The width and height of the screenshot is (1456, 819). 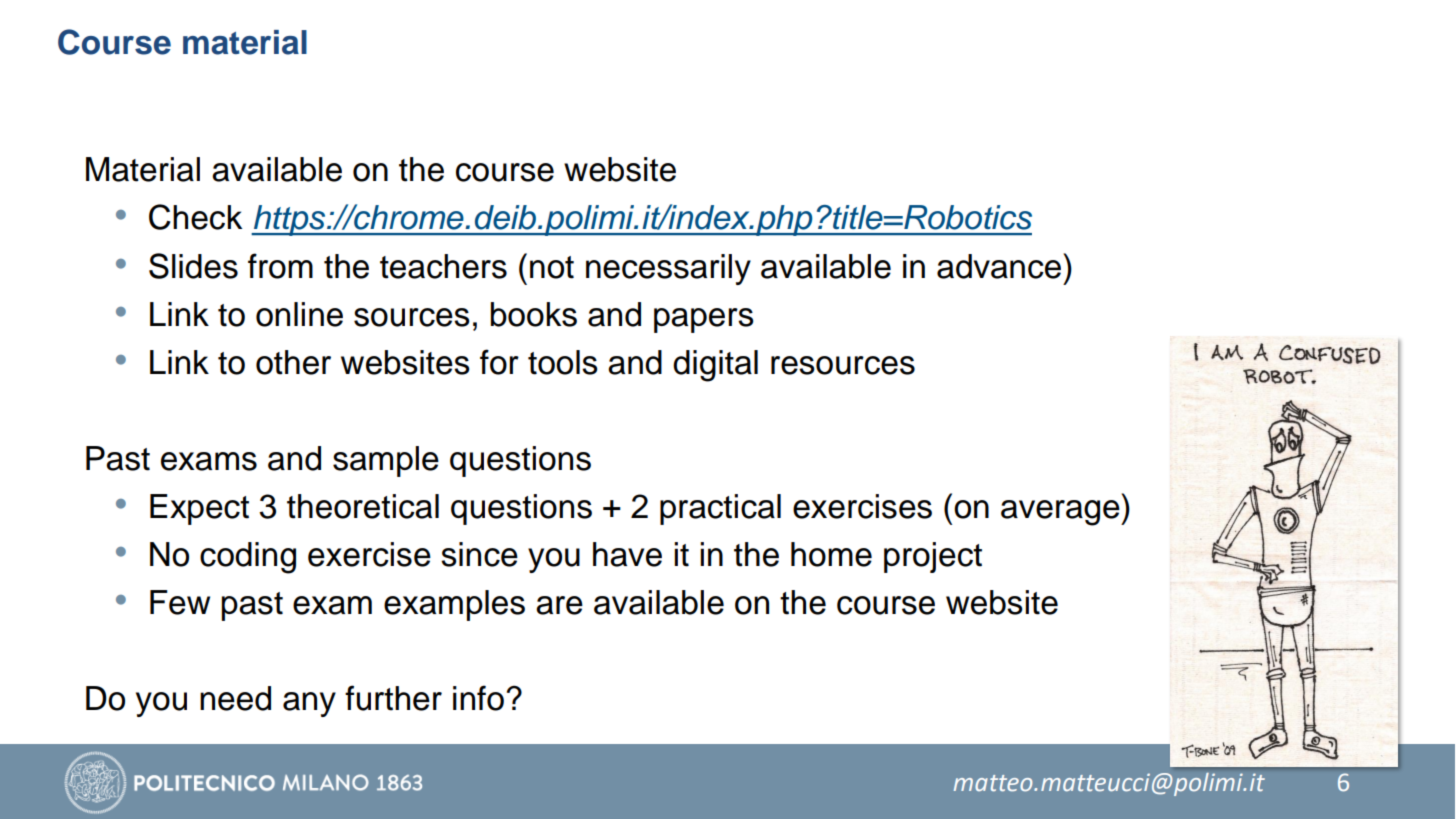 I want to click on average, so click(x=1061, y=513).
